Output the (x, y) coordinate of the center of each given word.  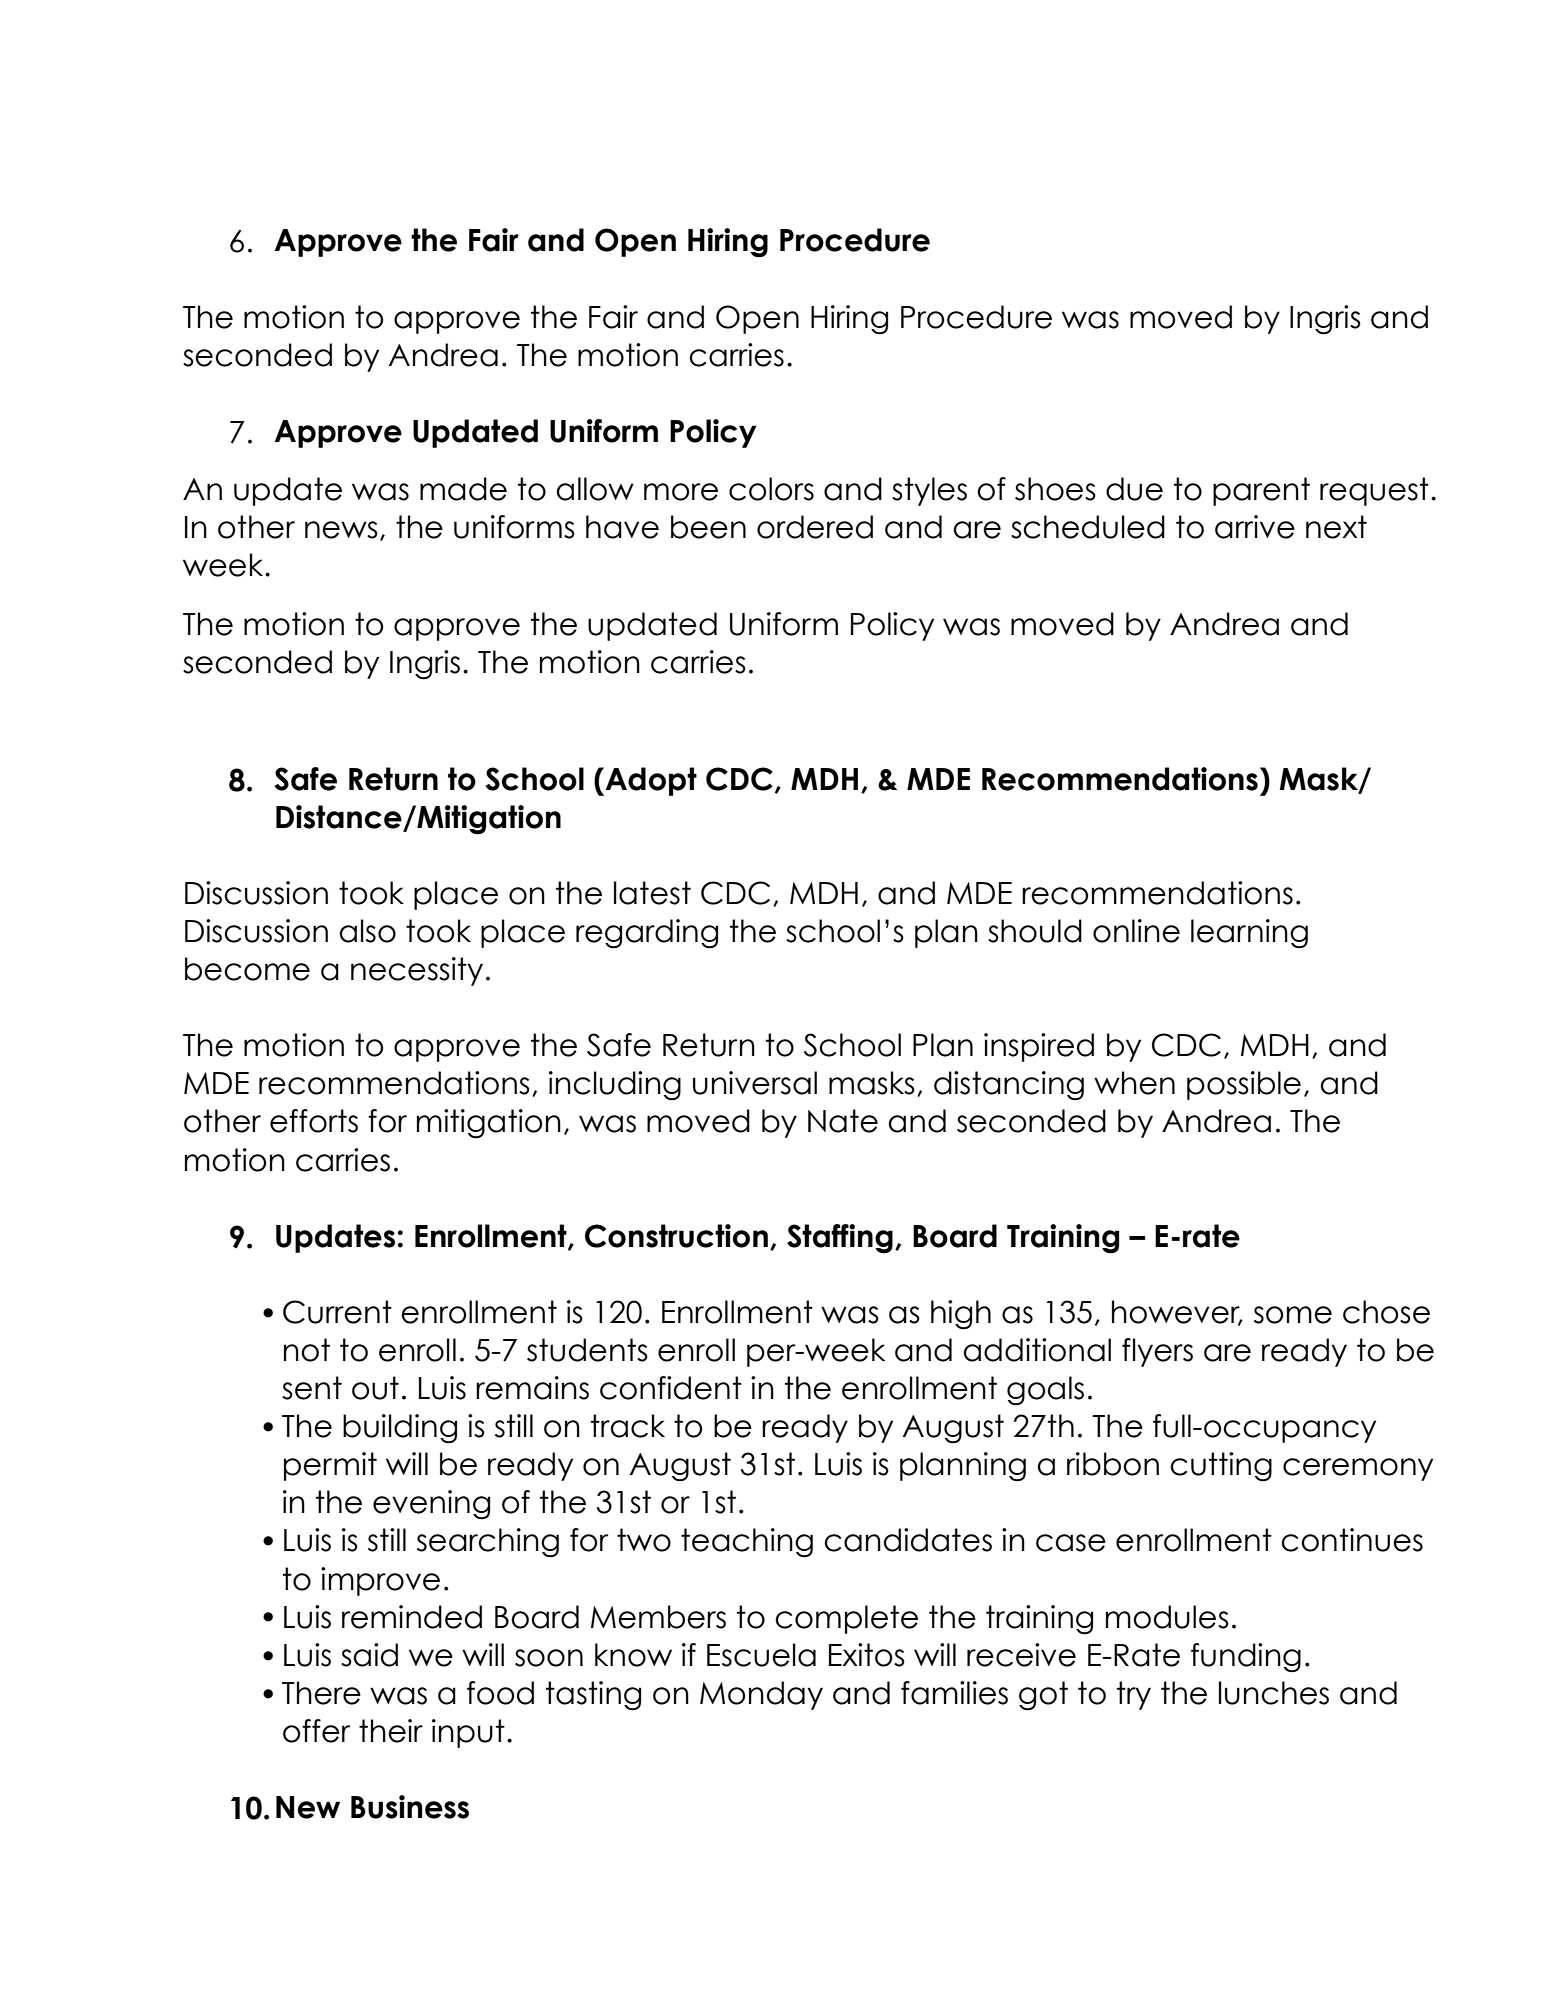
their (391, 1731)
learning (1249, 934)
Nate (843, 1121)
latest (652, 893)
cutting (1221, 1466)
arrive (1255, 527)
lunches (1274, 1693)
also (368, 931)
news (341, 530)
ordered (815, 527)
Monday (761, 1695)
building (400, 1429)
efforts (314, 1121)
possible (1244, 1085)
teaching (747, 1543)
